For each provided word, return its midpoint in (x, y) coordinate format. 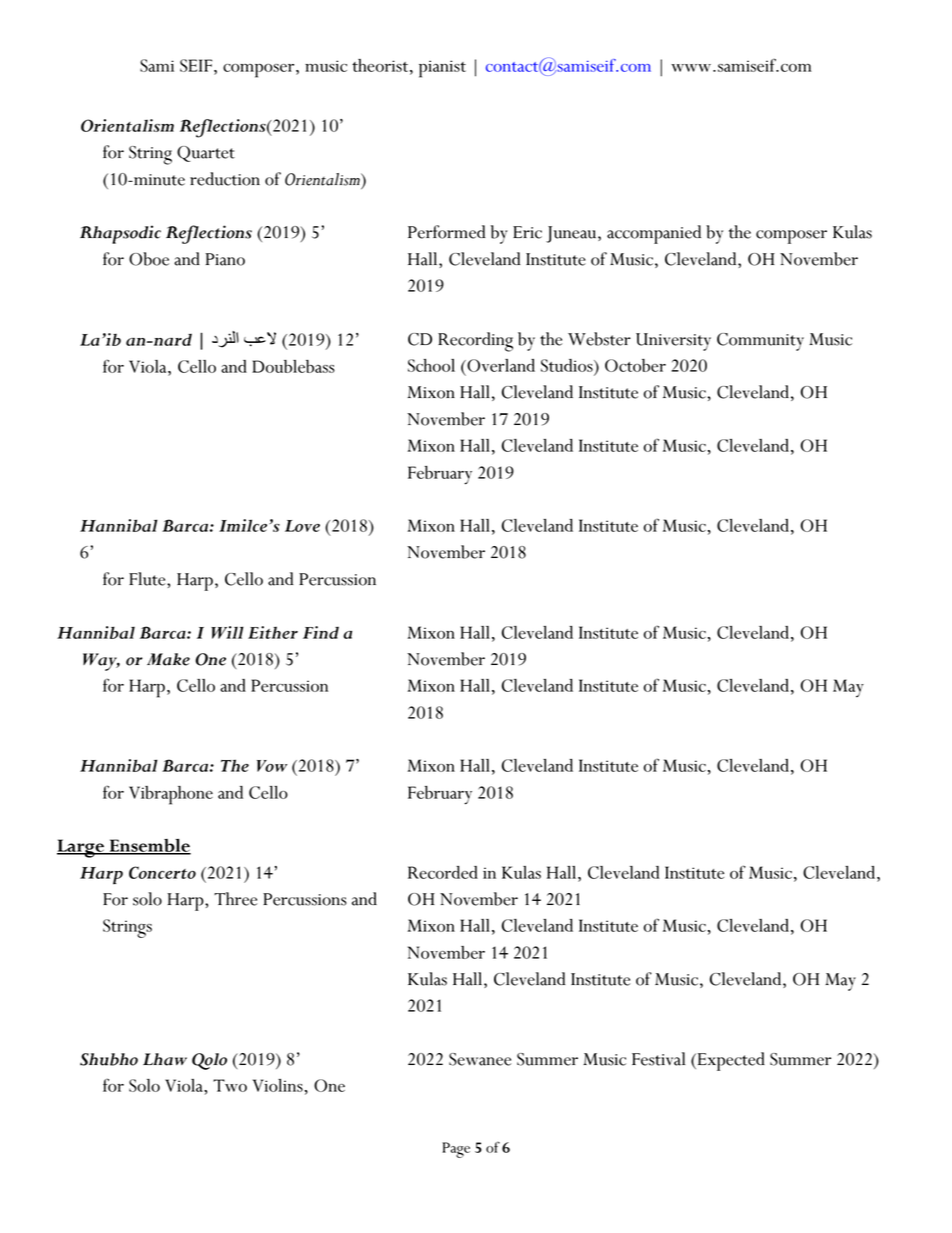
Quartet (206, 154)
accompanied (654, 234)
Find (321, 632)
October (635, 365)
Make (168, 659)
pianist (442, 69)
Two (230, 1085)
